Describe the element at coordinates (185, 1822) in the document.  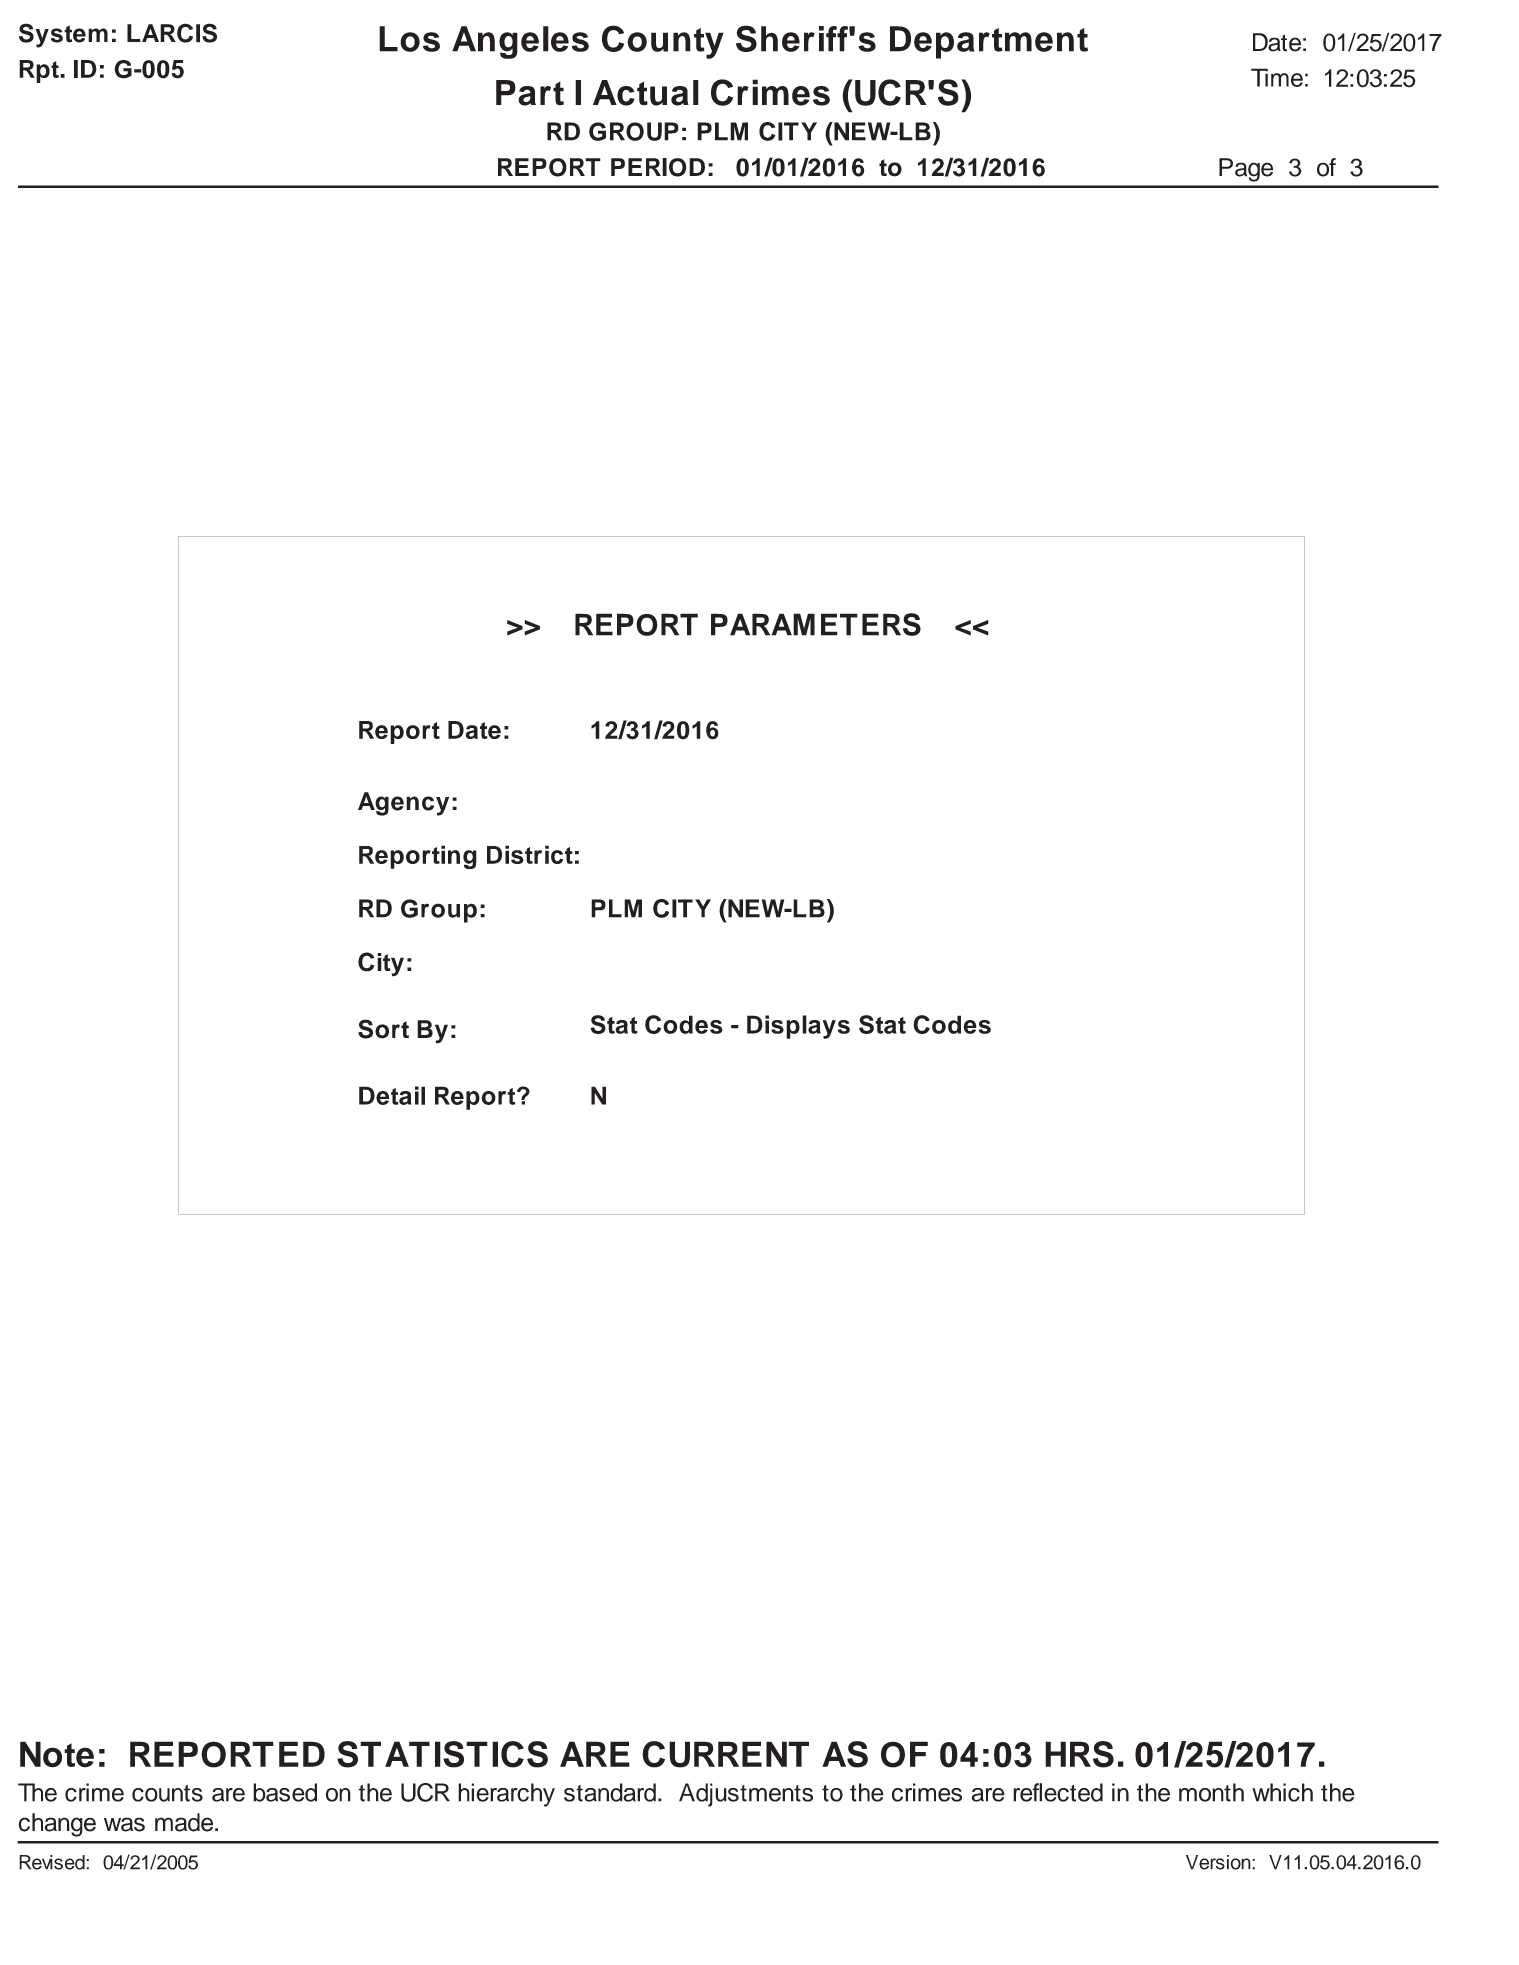
I see `made` at that location.
